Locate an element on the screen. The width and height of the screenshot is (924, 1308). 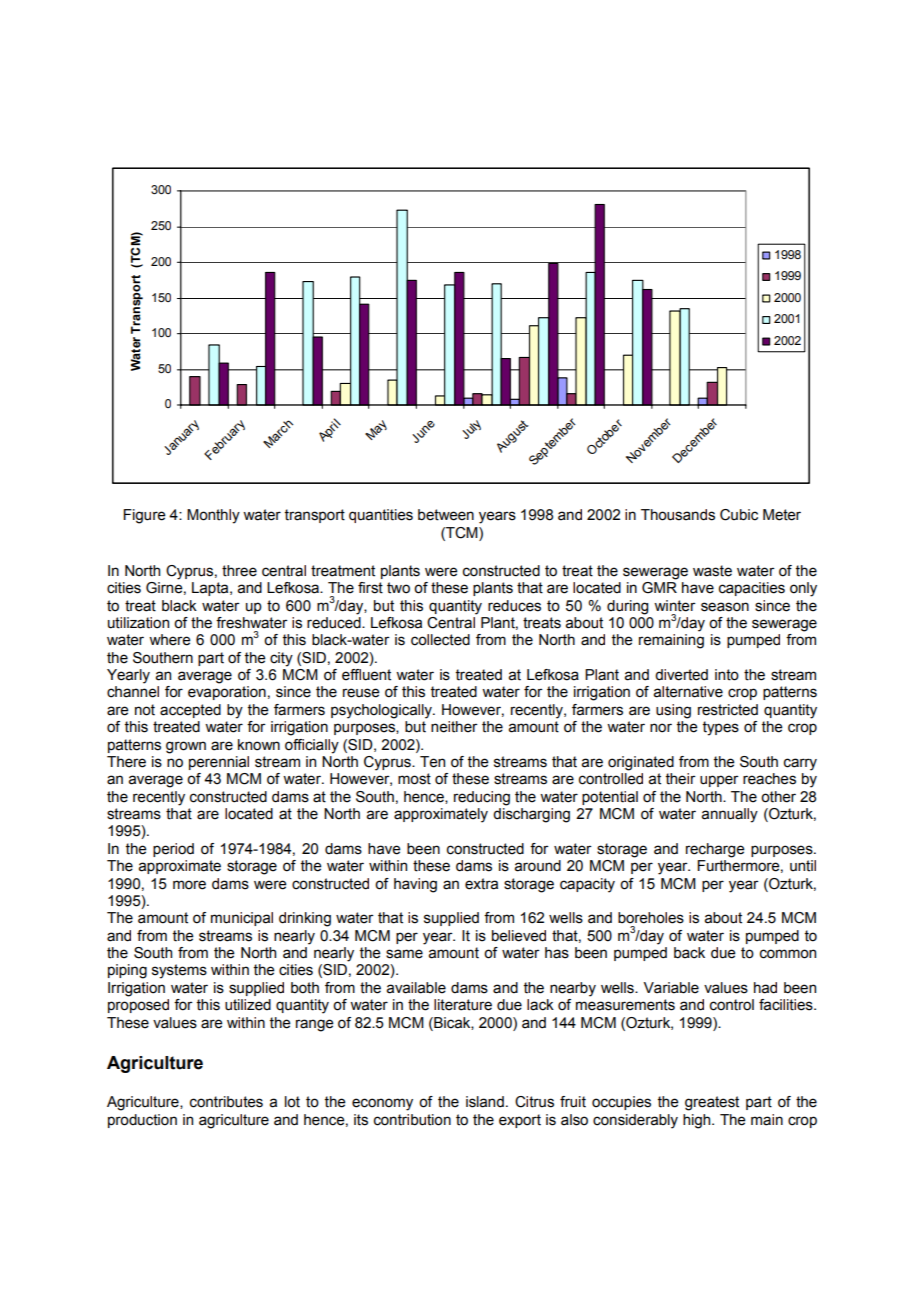
between is located at coordinates (446, 515).
